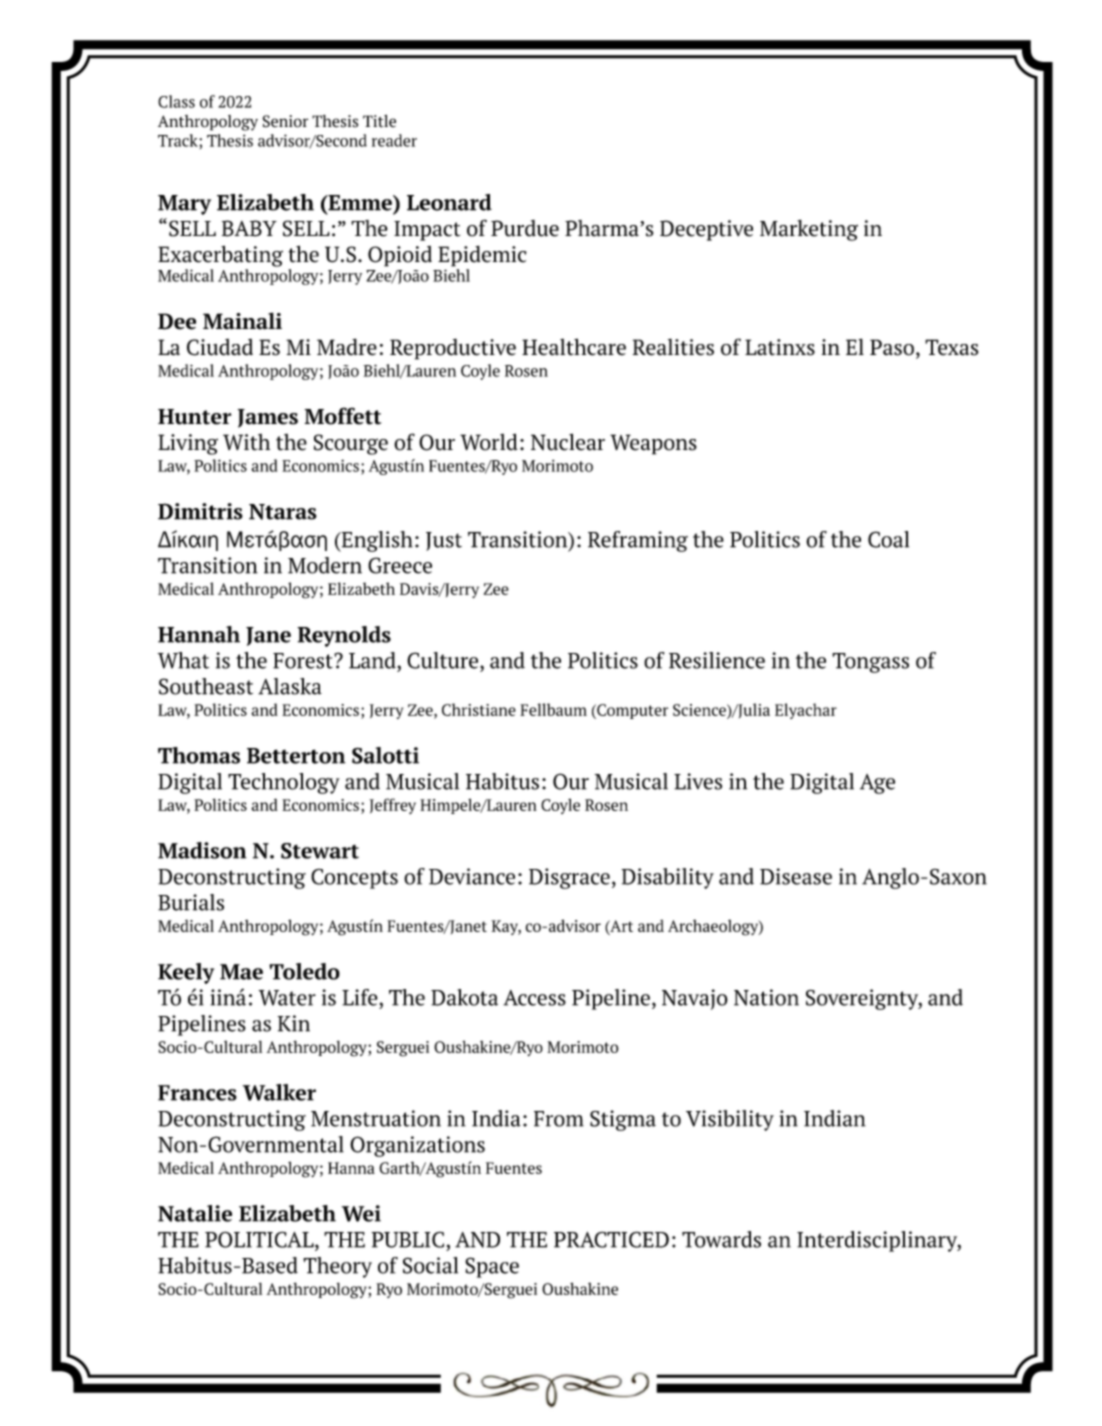 Image resolution: width=1102 pixels, height=1426 pixels. I want to click on POLITICAL, so click(260, 1240).
